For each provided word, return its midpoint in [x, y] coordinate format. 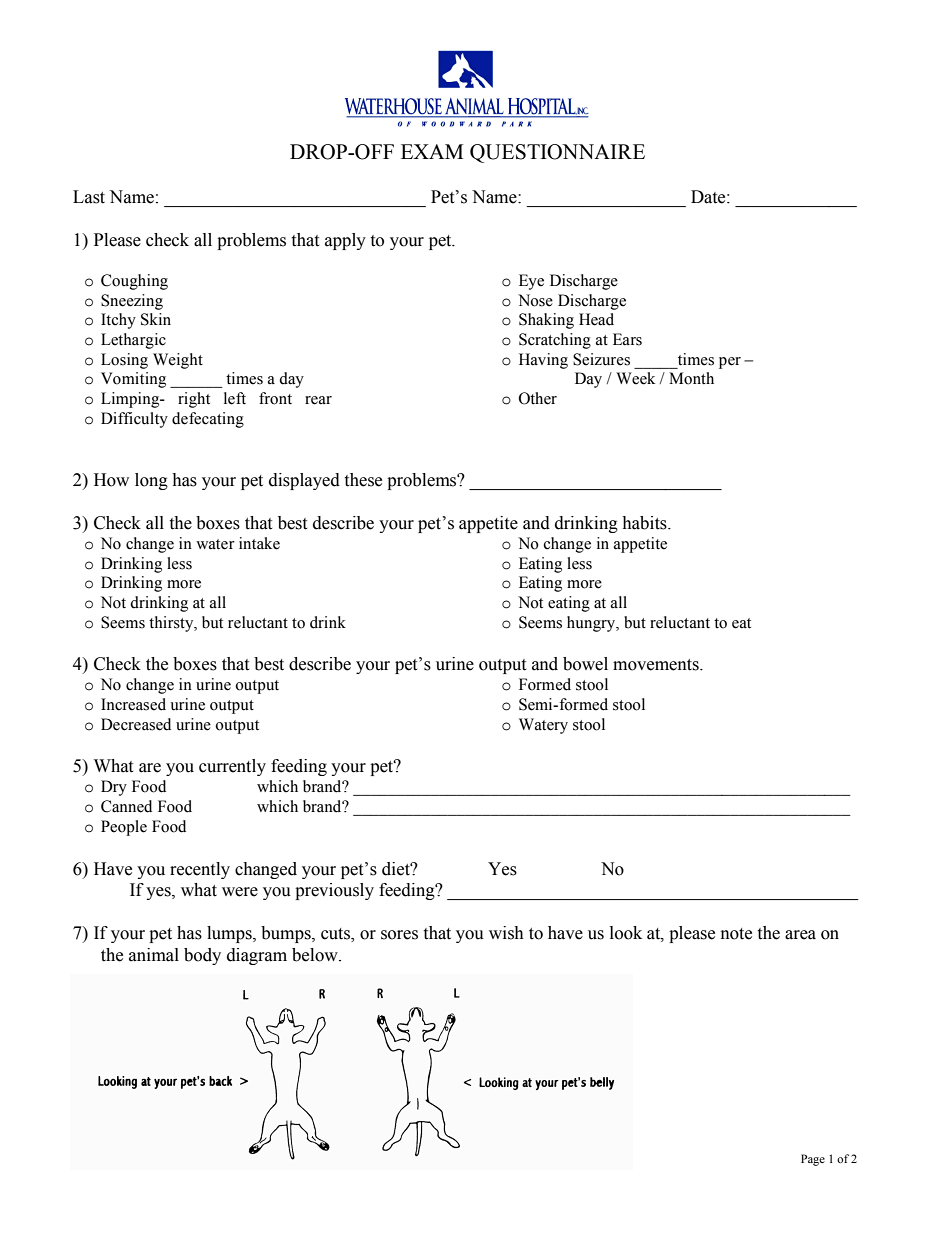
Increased [133, 704]
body [202, 956]
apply [345, 241]
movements [657, 665]
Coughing [134, 282]
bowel [585, 664]
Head [596, 319]
